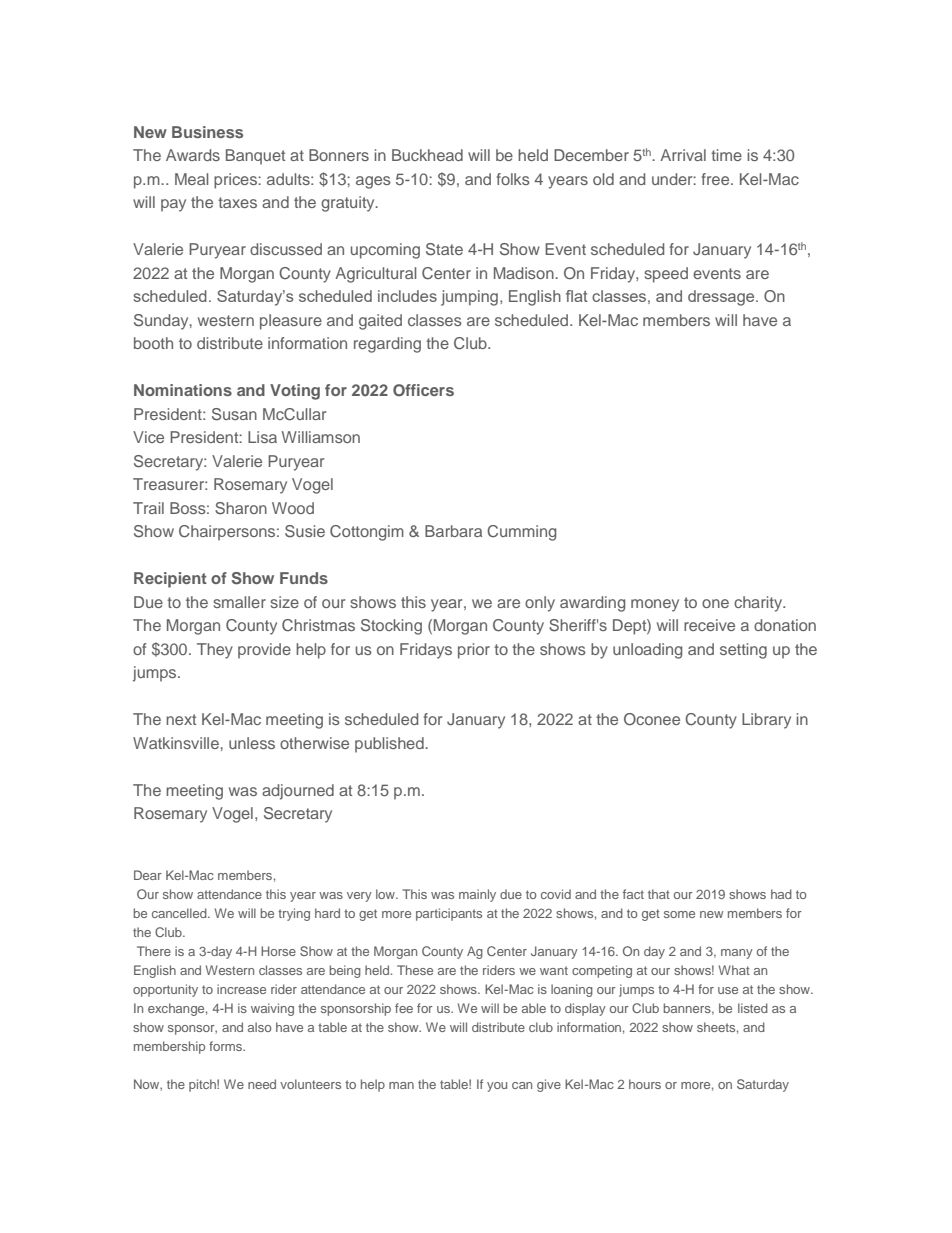 The image size is (952, 1233). What do you see at coordinates (453, 531) in the screenshot?
I see `Barbara` at bounding box center [453, 531].
